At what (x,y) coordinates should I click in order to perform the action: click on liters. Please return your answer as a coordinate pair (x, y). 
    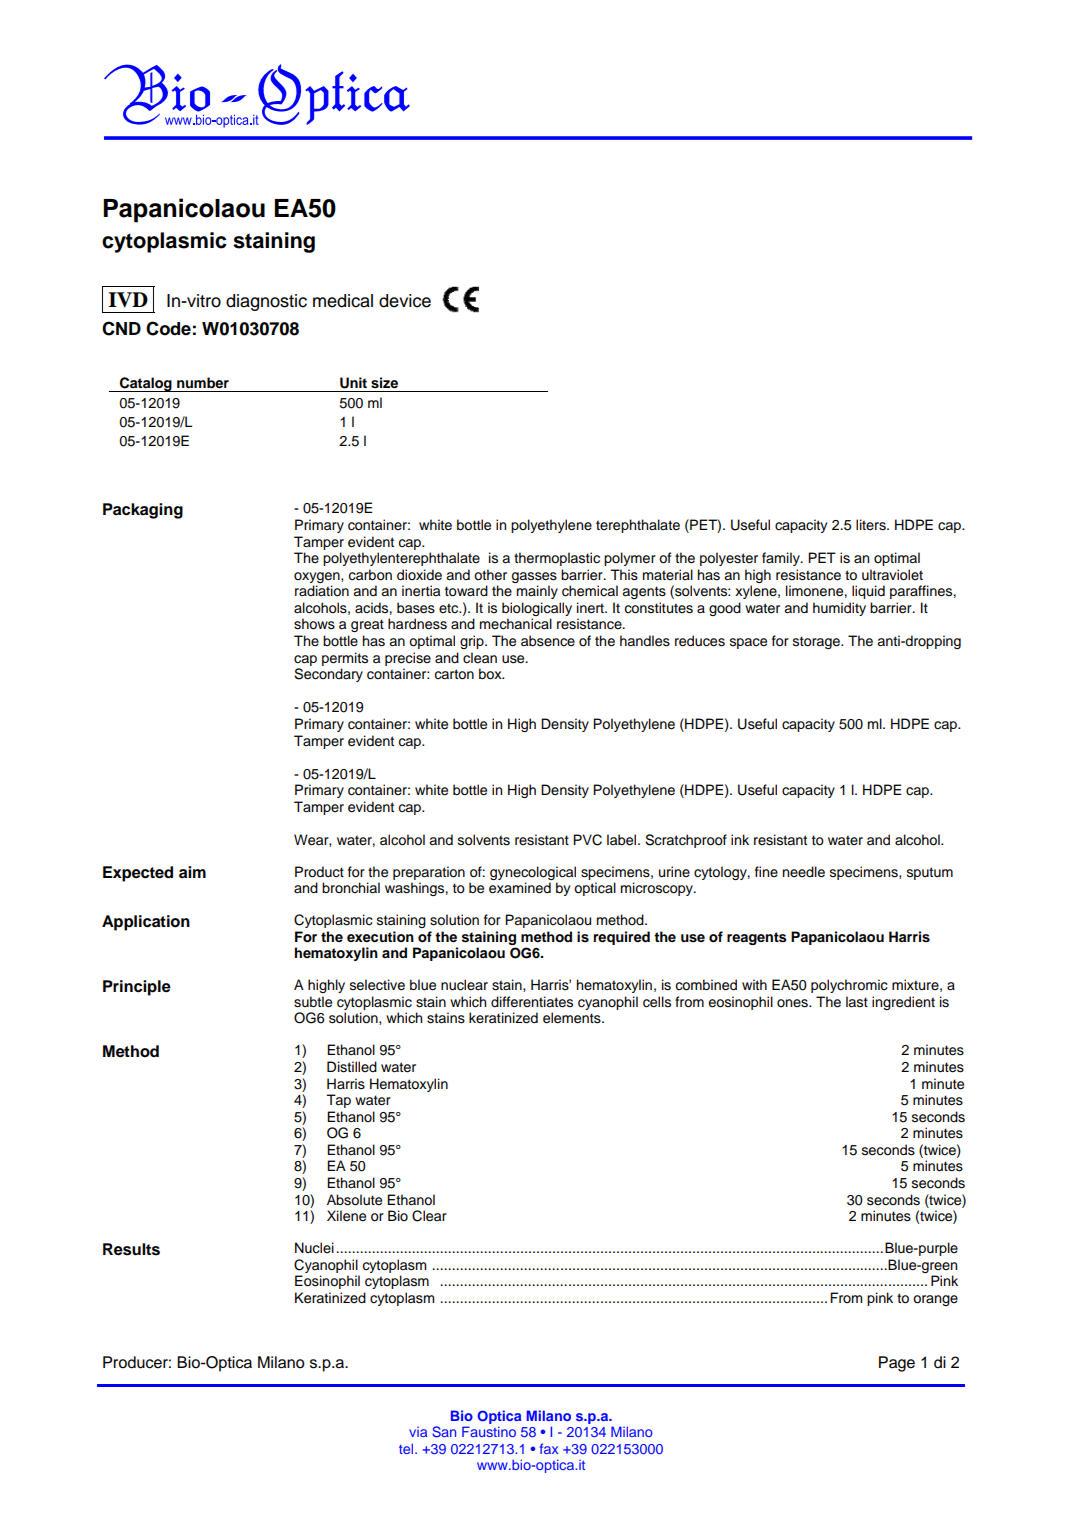
    Looking at the image, I should click on (872, 525).
